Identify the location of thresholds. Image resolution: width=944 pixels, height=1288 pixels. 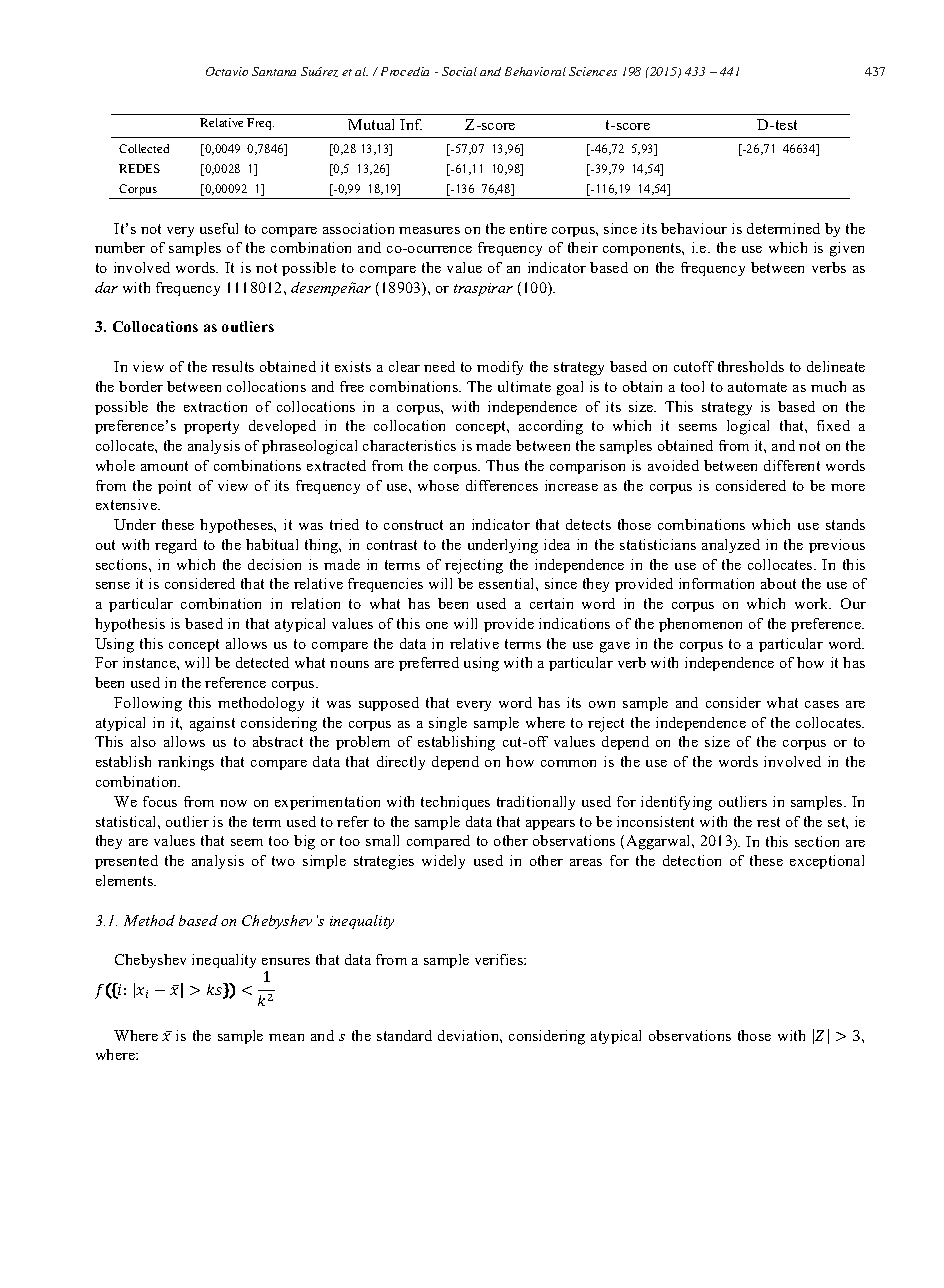
(751, 366).
